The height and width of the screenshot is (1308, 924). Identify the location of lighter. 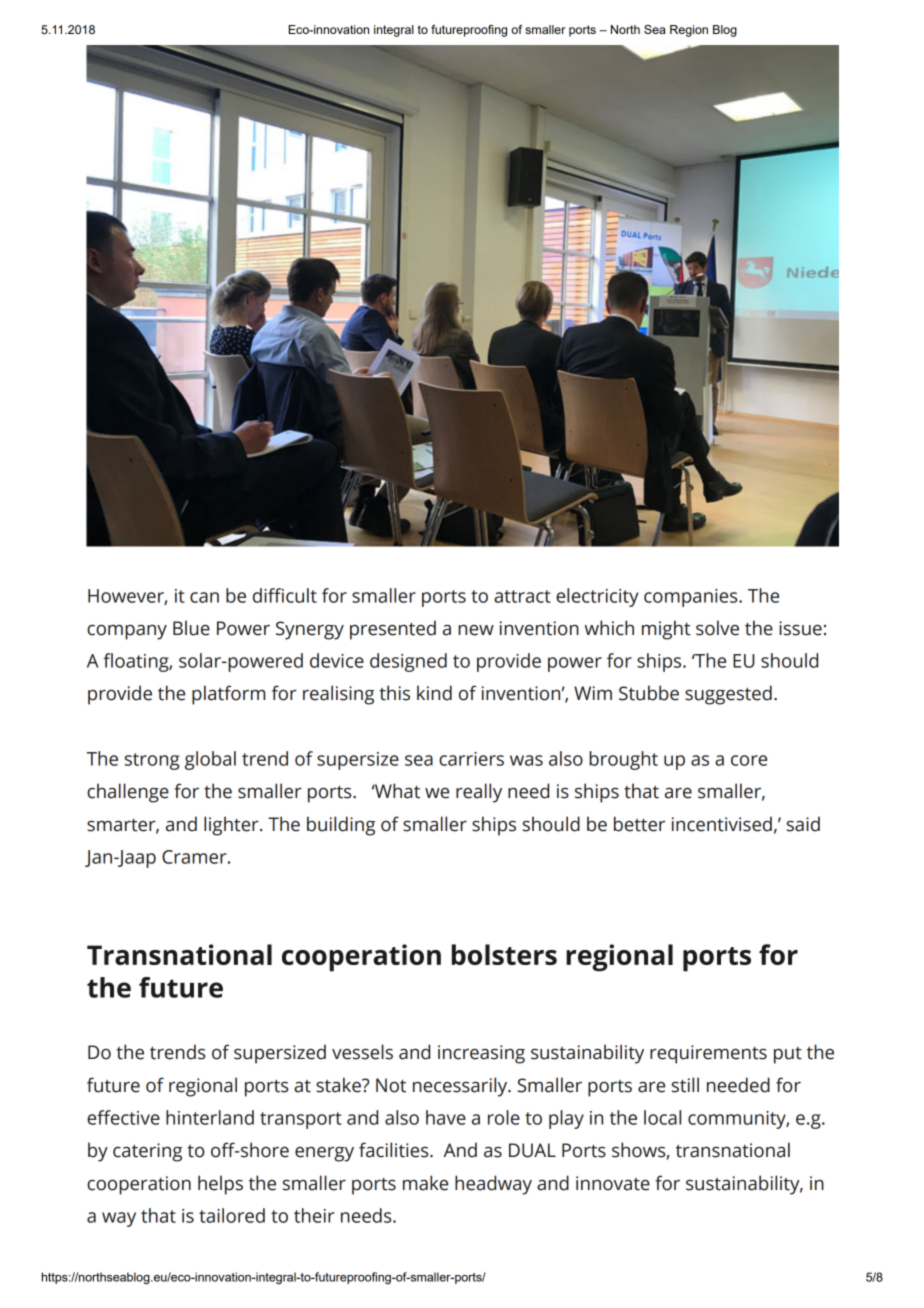
(232, 826).
